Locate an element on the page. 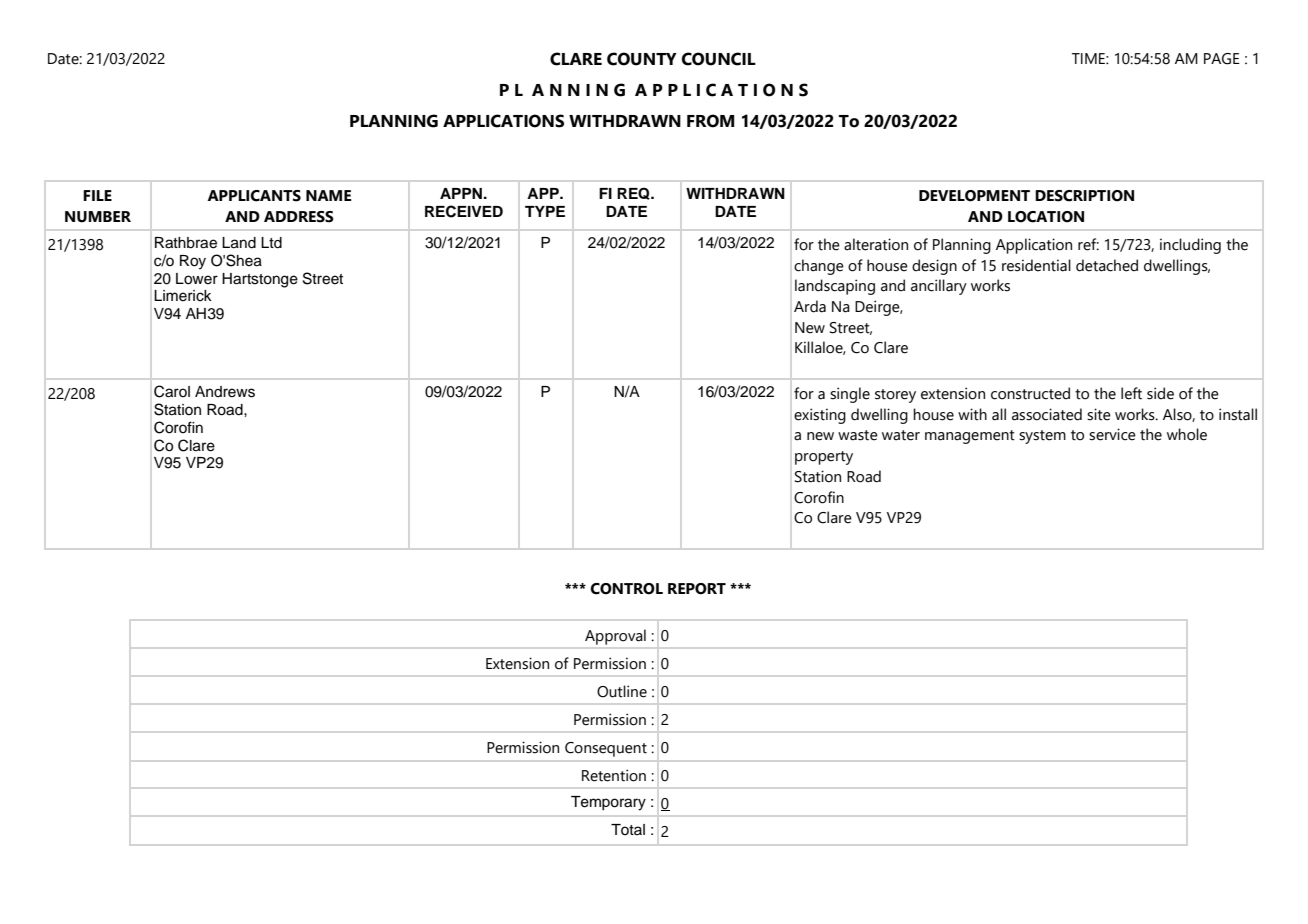 The image size is (1308, 924). APPLICANTS is located at coordinates (254, 196).
